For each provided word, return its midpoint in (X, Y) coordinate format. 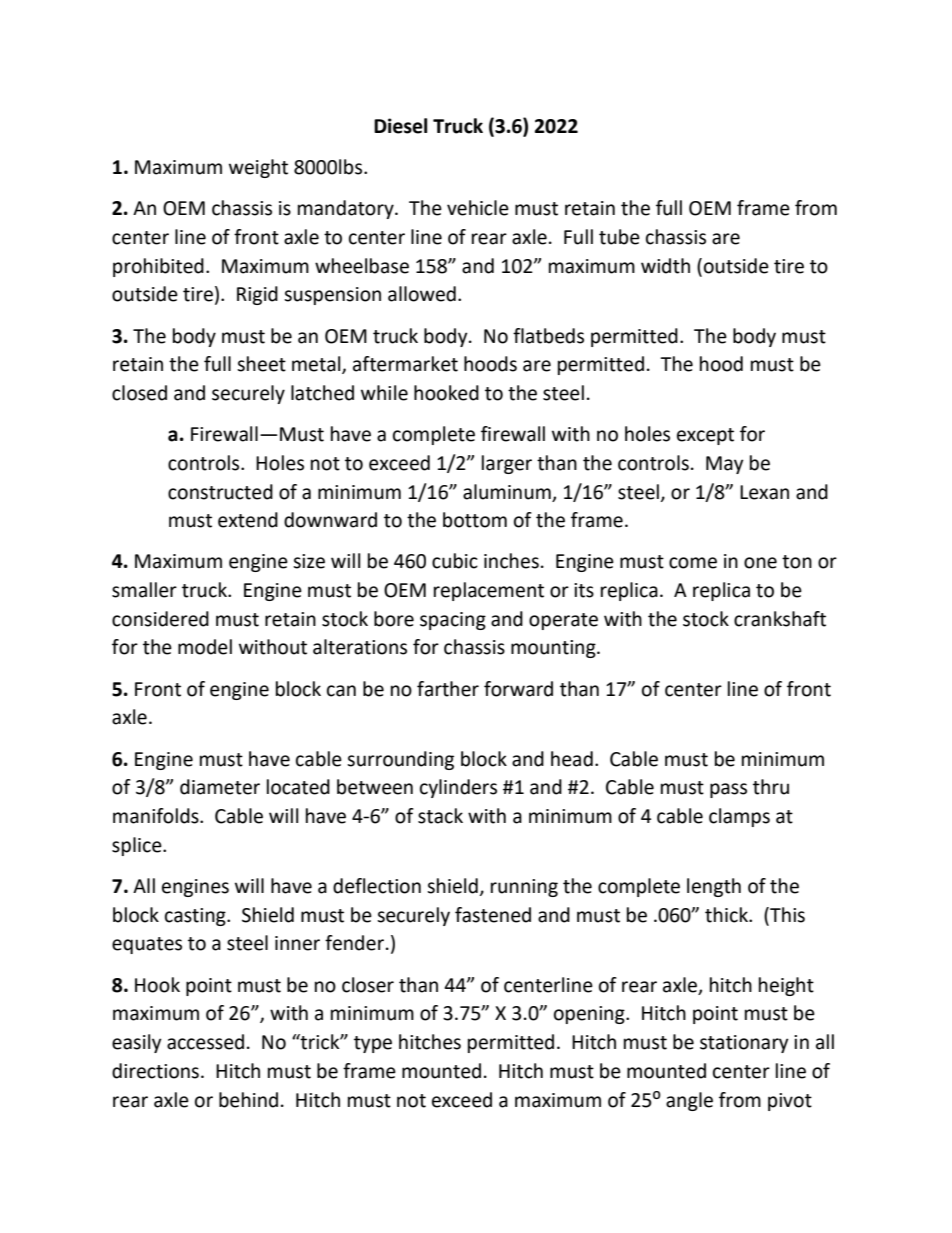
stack (440, 816)
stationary (744, 1044)
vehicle (478, 208)
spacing (453, 621)
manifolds (157, 816)
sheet (261, 364)
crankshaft (780, 619)
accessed (205, 1042)
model (205, 647)
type (373, 1044)
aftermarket (405, 364)
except (705, 436)
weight (258, 168)
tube (619, 237)
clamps (739, 817)
